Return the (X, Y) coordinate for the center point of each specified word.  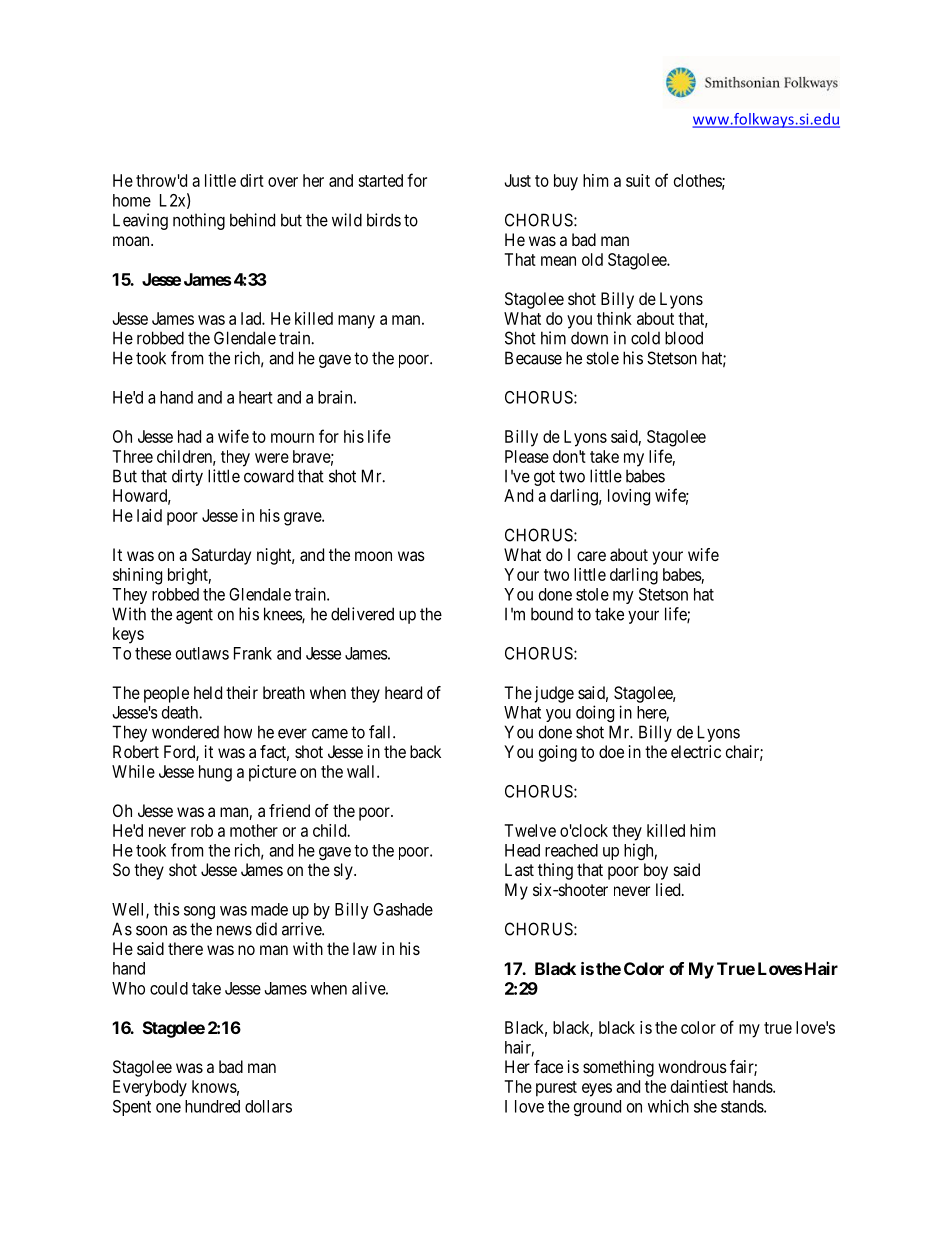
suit (638, 180)
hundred (212, 1106)
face (548, 1066)
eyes (597, 1090)
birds (384, 220)
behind (252, 220)
